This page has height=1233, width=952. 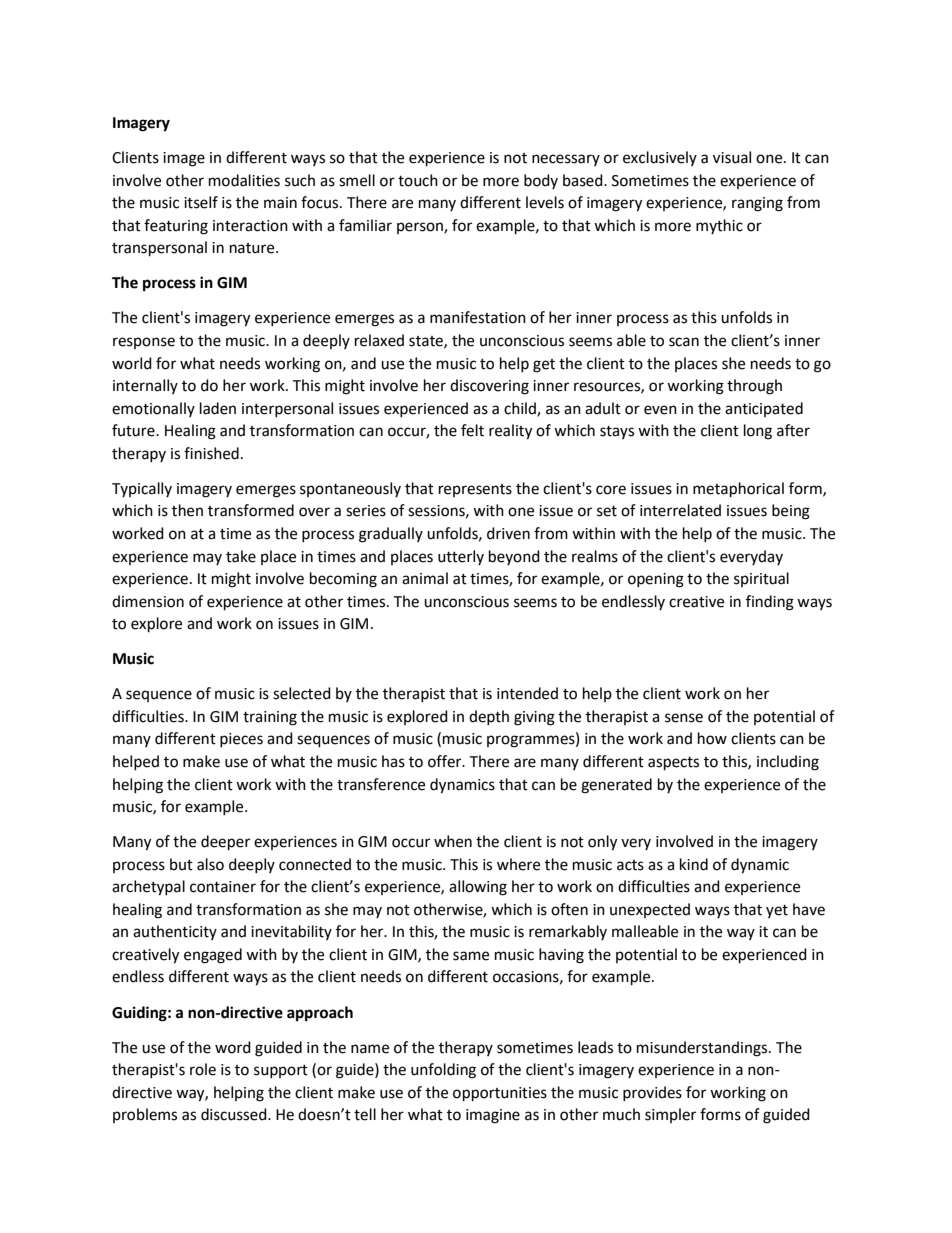 What do you see at coordinates (764, 409) in the page?
I see `anticipated` at bounding box center [764, 409].
